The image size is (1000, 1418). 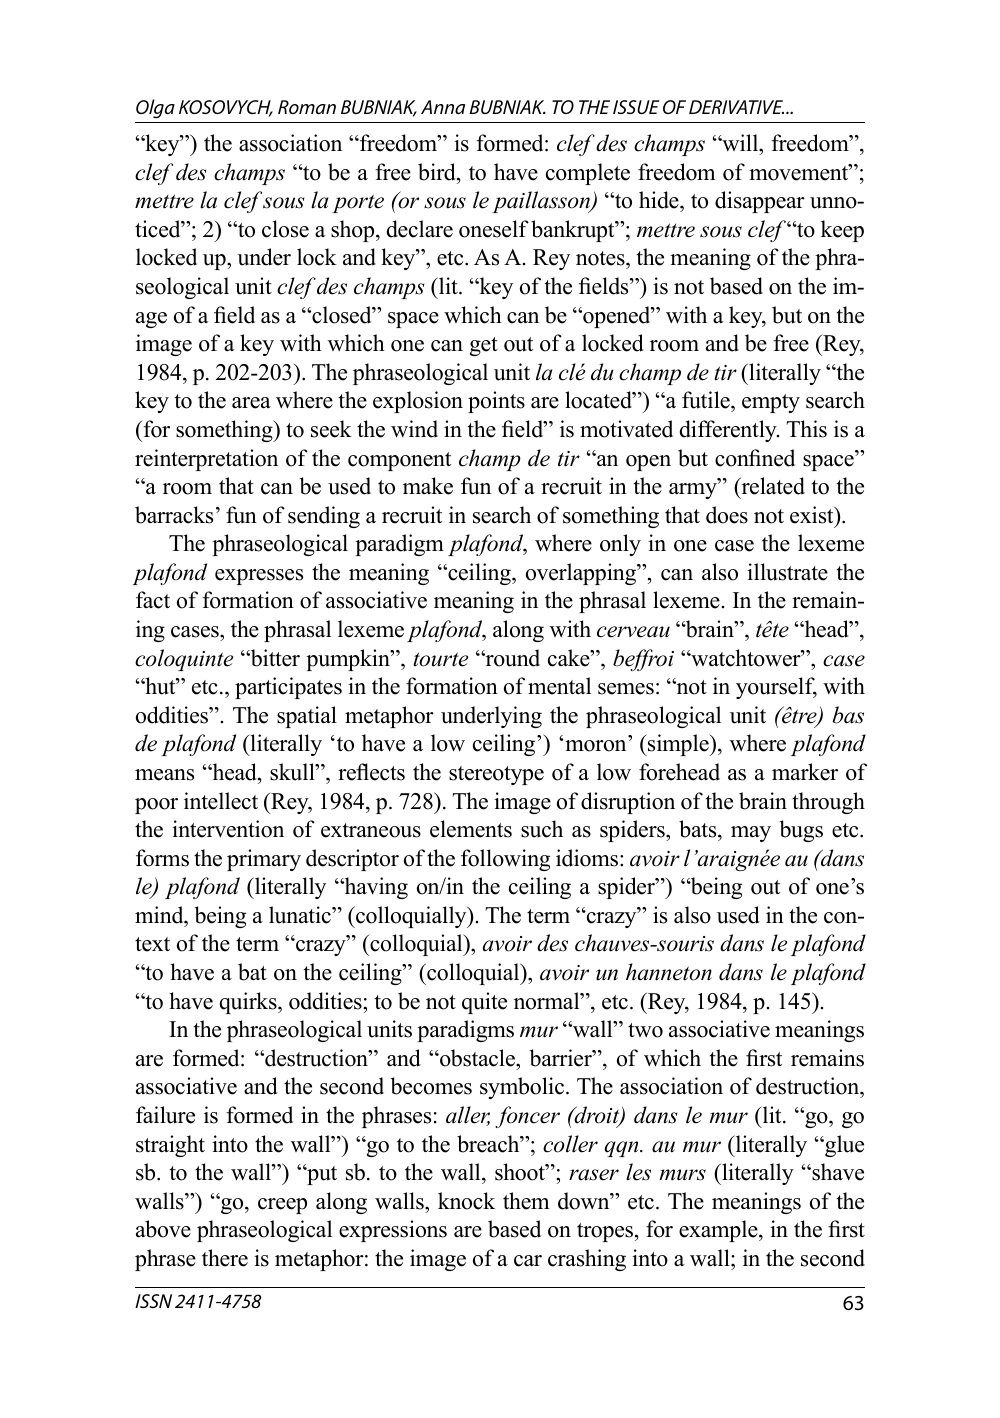 What do you see at coordinates (559, 686) in the document?
I see `mental` at bounding box center [559, 686].
